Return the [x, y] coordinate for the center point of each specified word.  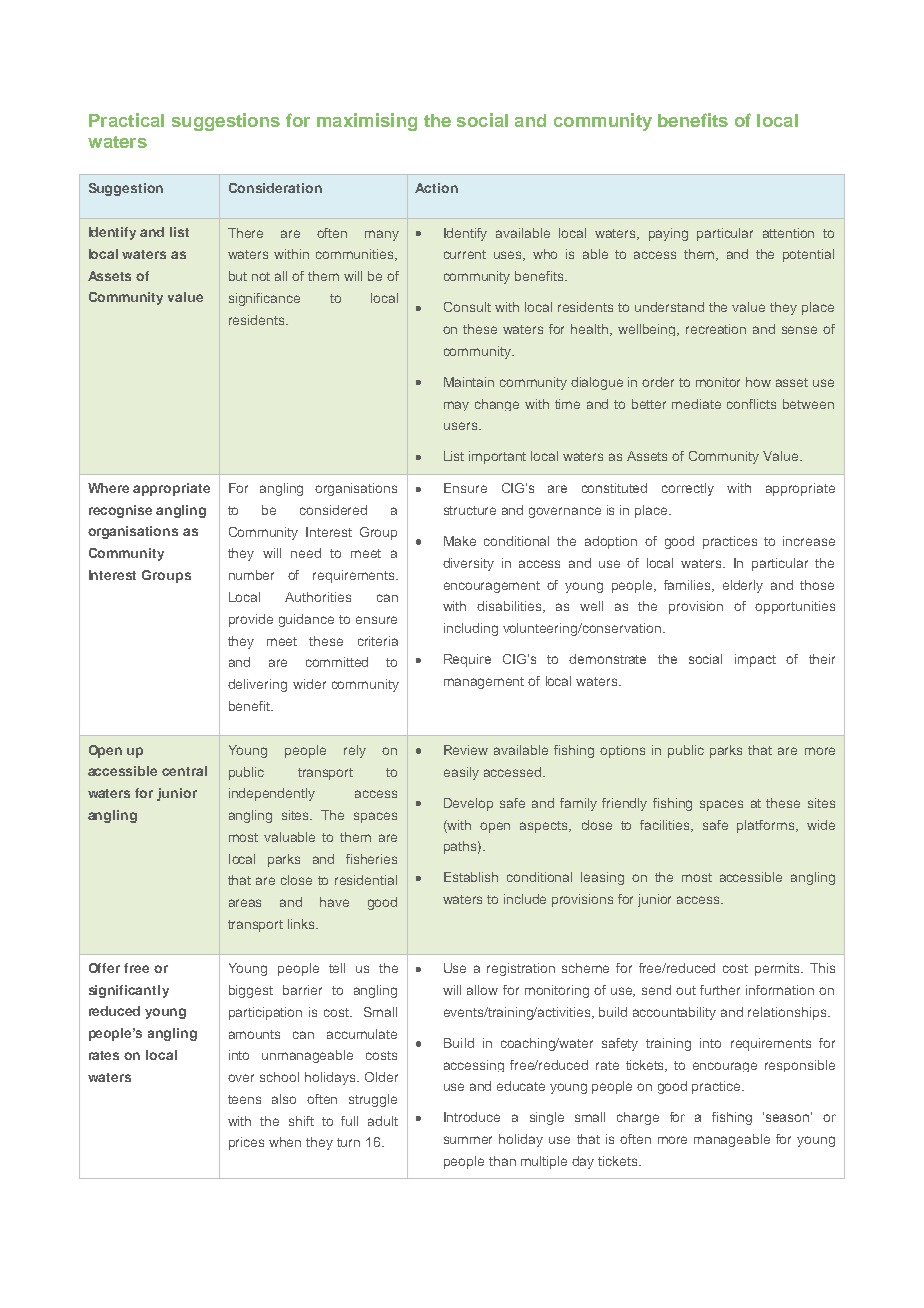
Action [436, 188]
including [471, 629]
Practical [126, 120]
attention [788, 233]
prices [246, 1143]
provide [251, 620]
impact [755, 660]
